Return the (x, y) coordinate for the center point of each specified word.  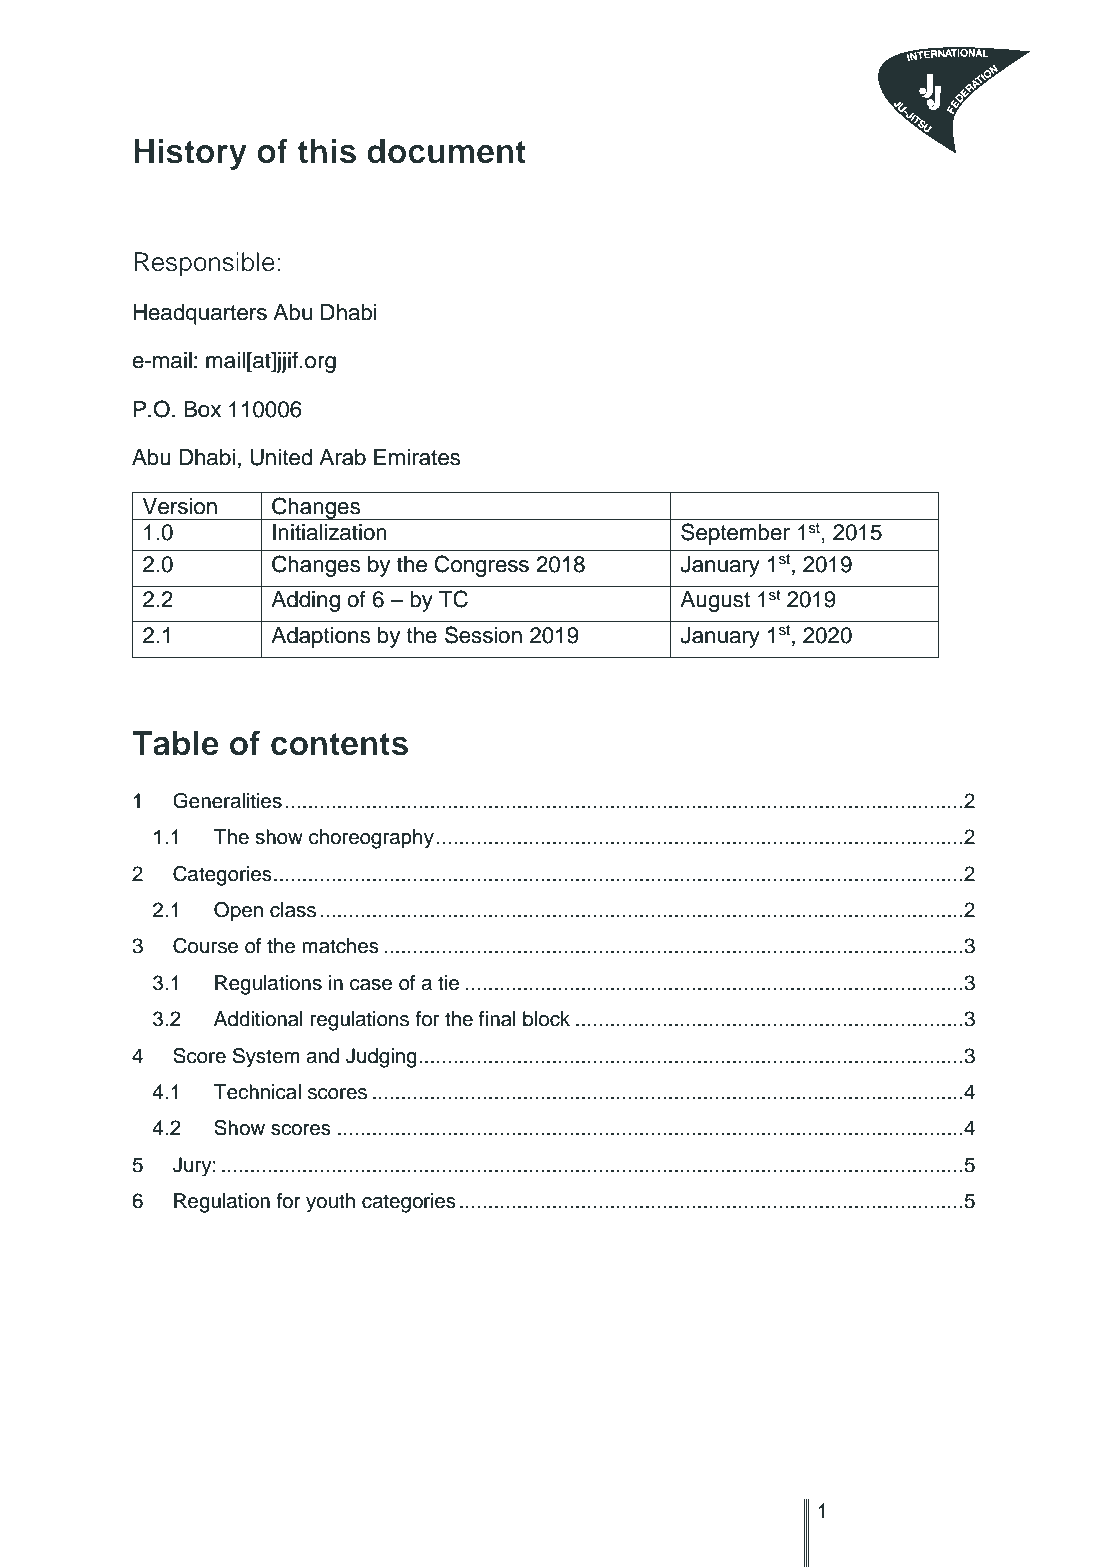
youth (330, 1203)
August (715, 601)
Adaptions (320, 637)
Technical (257, 1092)
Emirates (417, 457)
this (327, 151)
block (546, 1019)
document (446, 151)
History (190, 154)
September (735, 534)
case (371, 985)
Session (483, 635)
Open (238, 912)
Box (202, 409)
